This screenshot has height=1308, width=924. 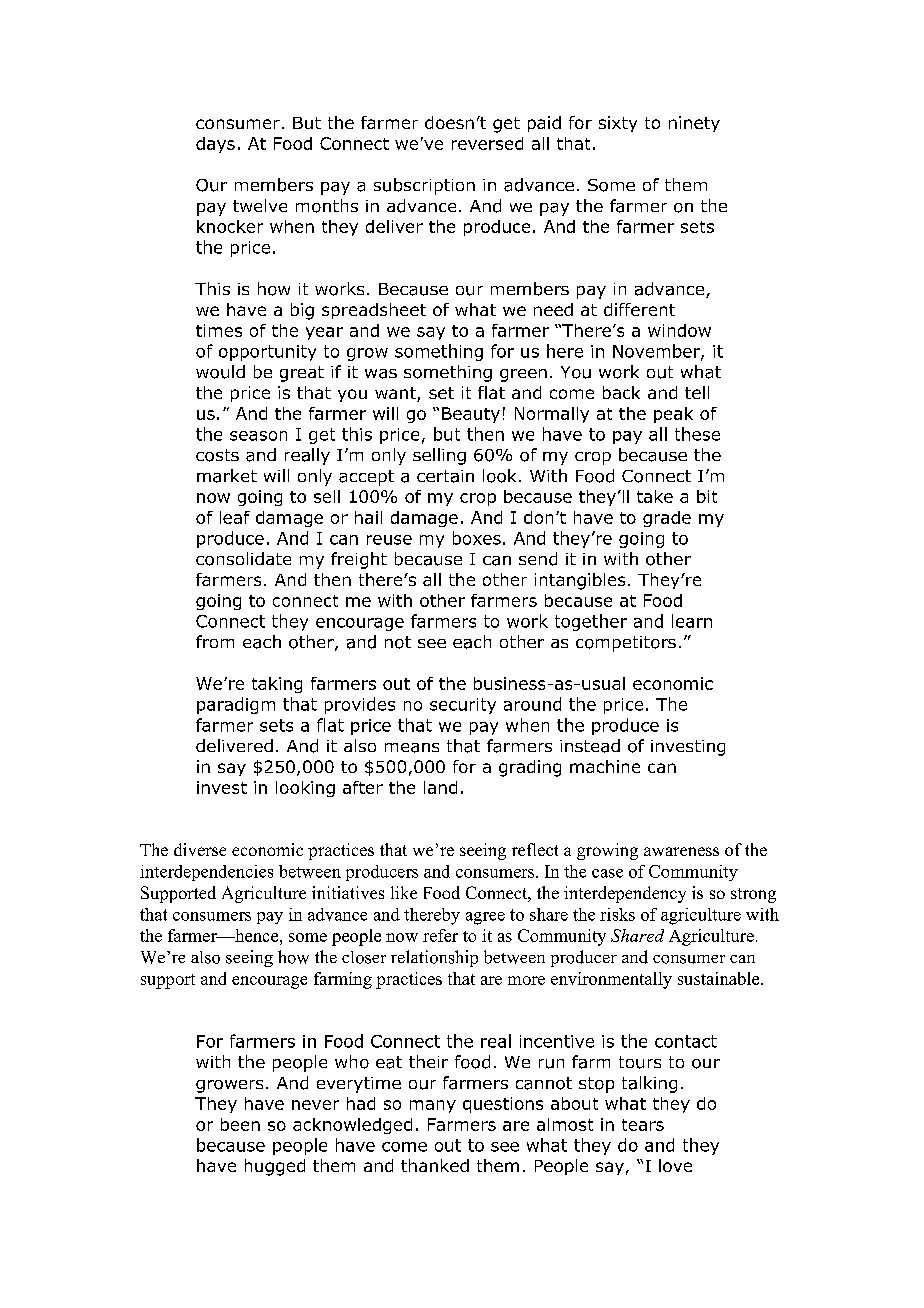 I want to click on reversed, so click(x=487, y=143).
